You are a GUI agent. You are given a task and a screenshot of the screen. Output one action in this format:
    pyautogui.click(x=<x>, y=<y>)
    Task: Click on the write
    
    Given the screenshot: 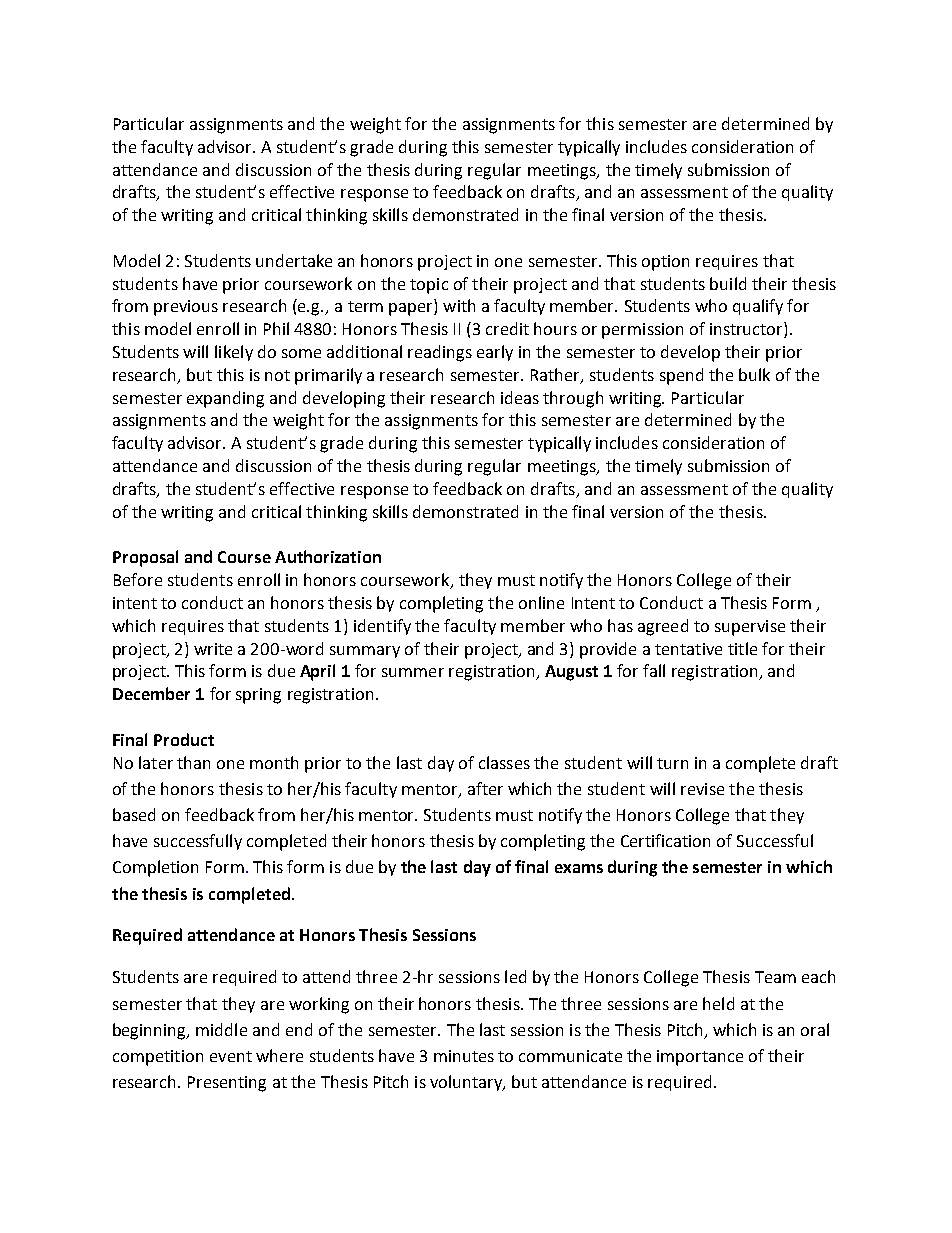 What is the action you would take?
    pyautogui.click(x=213, y=649)
